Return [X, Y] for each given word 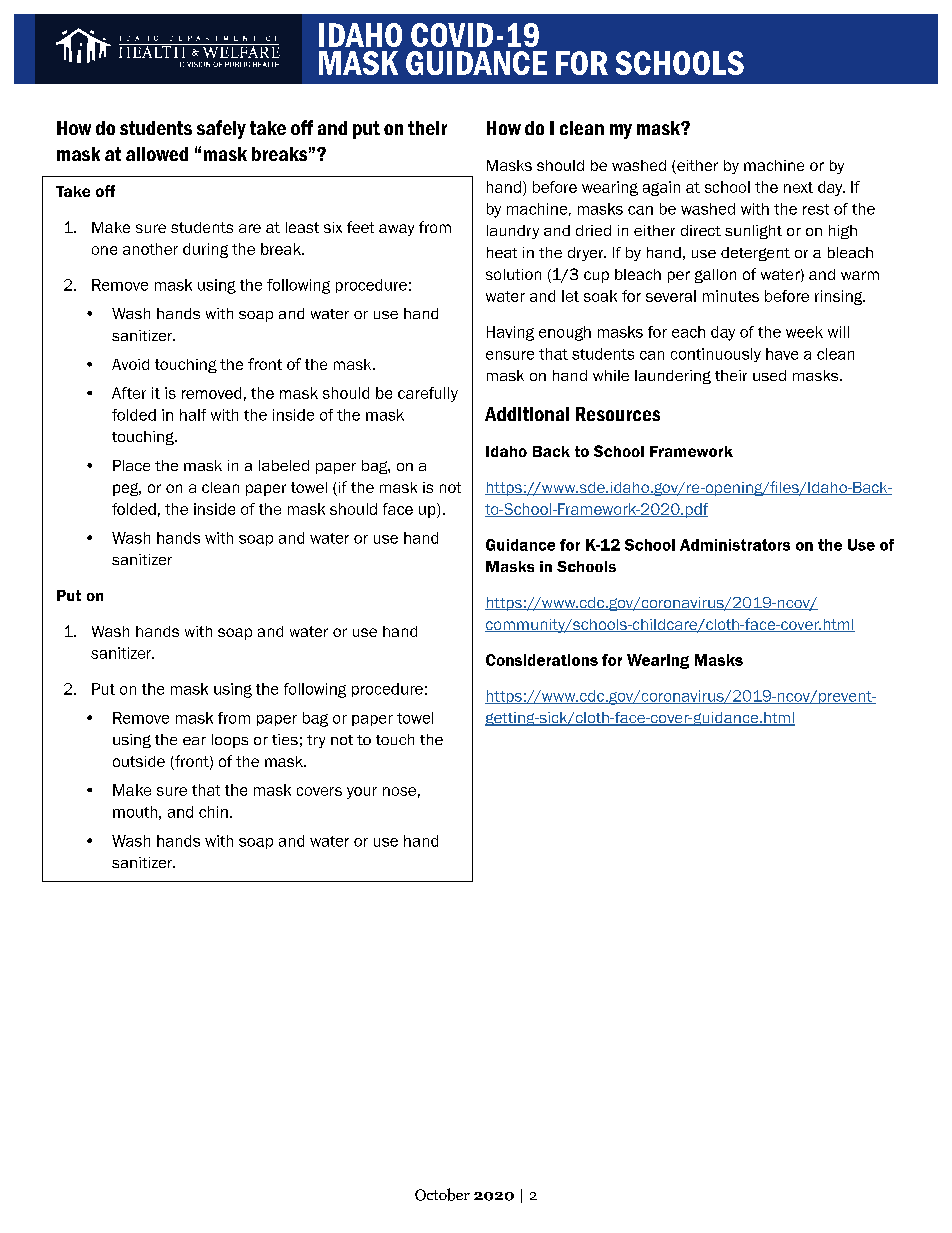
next [798, 187]
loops [230, 741]
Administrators [735, 545]
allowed [157, 154]
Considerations [542, 660]
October [442, 1194]
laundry [513, 232]
